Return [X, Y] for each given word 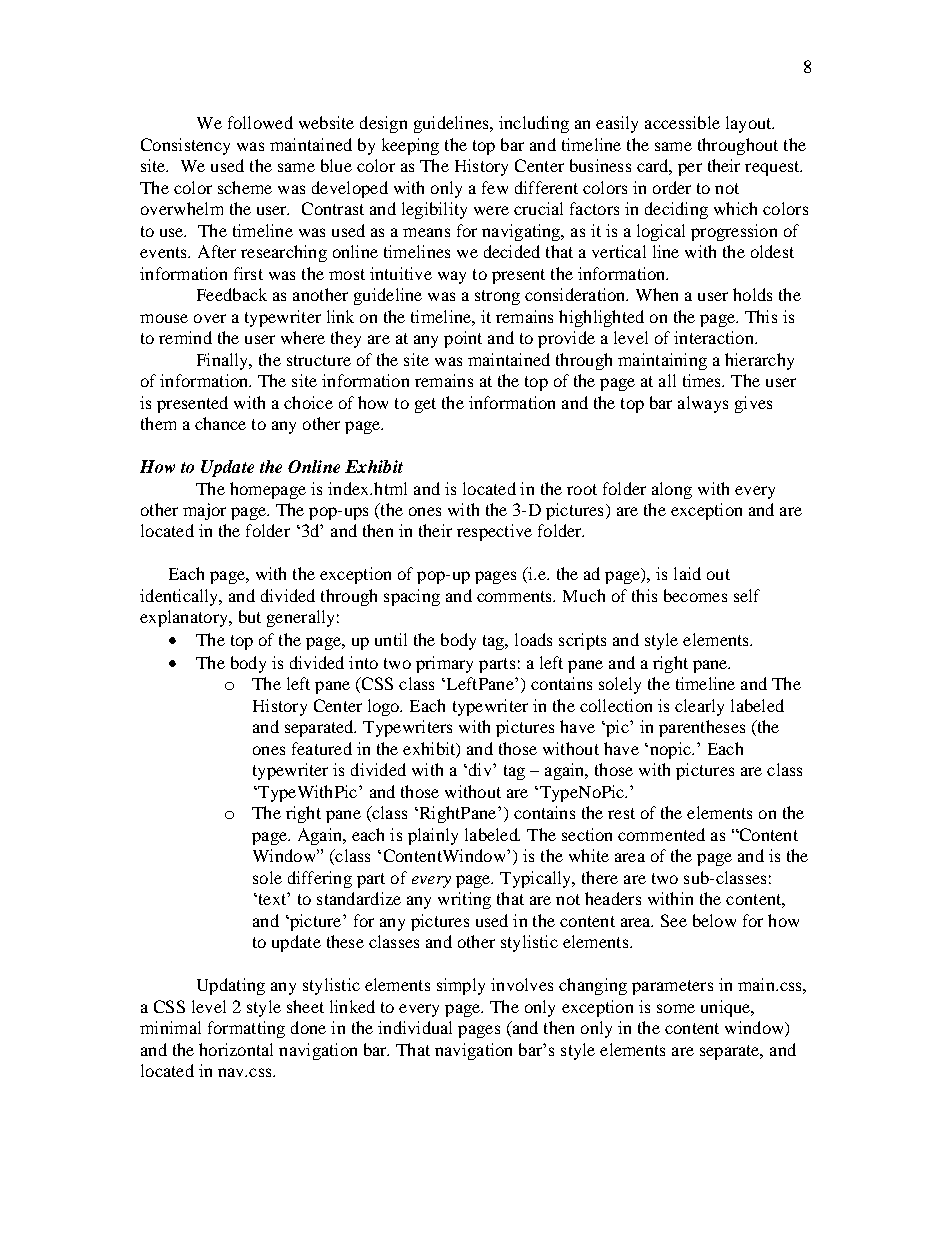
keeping [410, 146]
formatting [246, 1029]
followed [260, 122]
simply [461, 986]
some [676, 1008]
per [690, 169]
